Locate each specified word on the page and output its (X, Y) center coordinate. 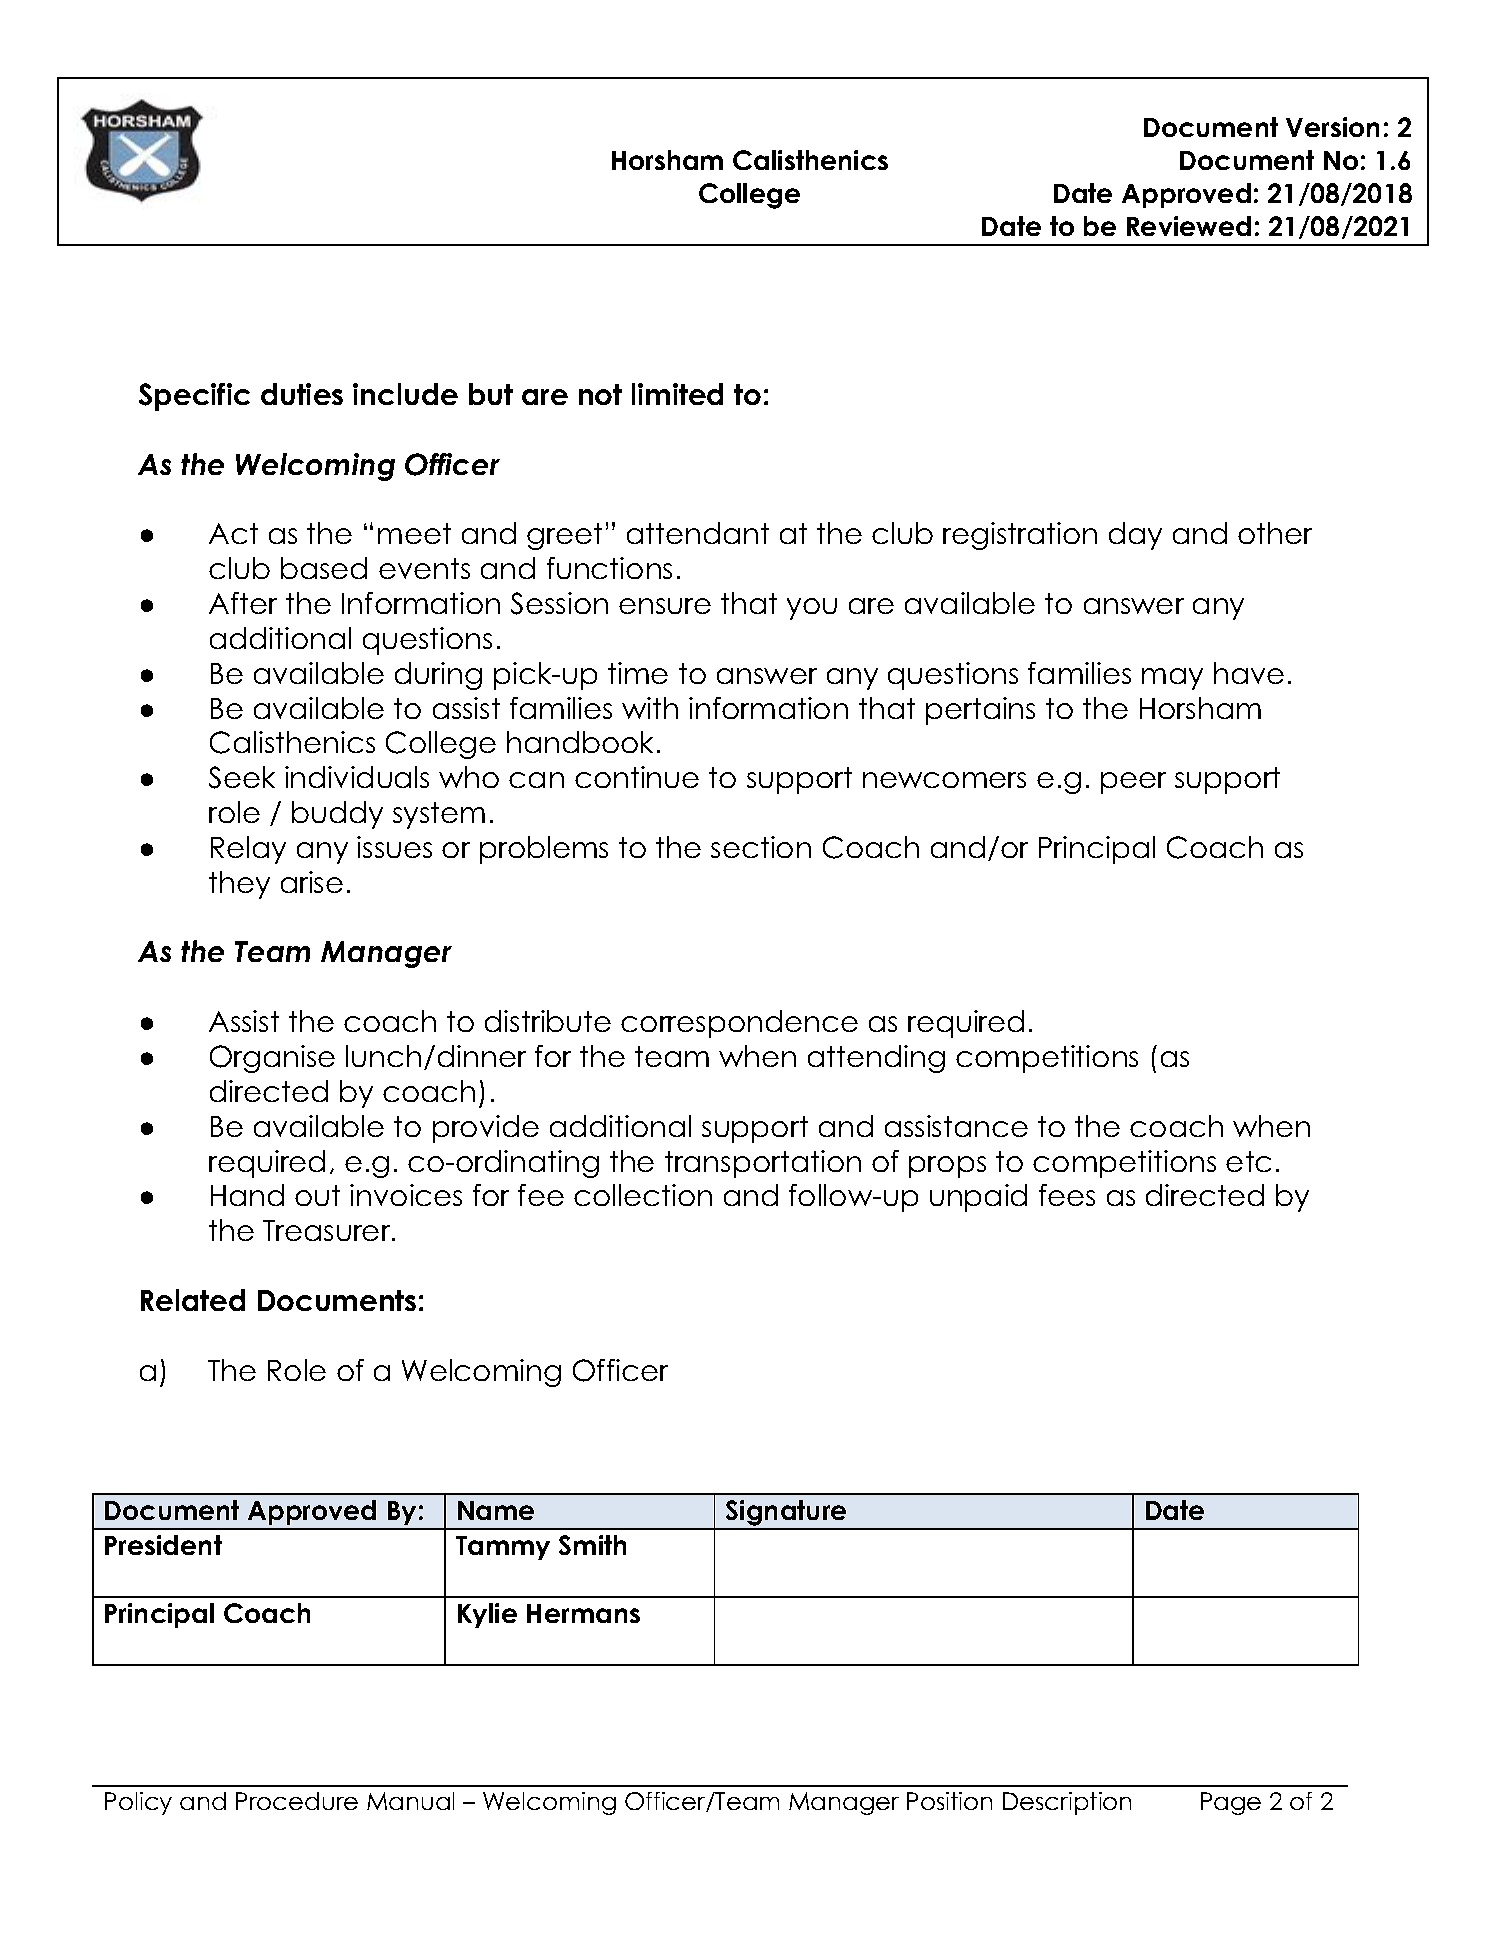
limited (677, 394)
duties (302, 394)
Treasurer (328, 1230)
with (650, 708)
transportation (763, 1164)
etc (1248, 1161)
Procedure (297, 1801)
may (1172, 679)
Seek (242, 777)
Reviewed (1189, 226)
